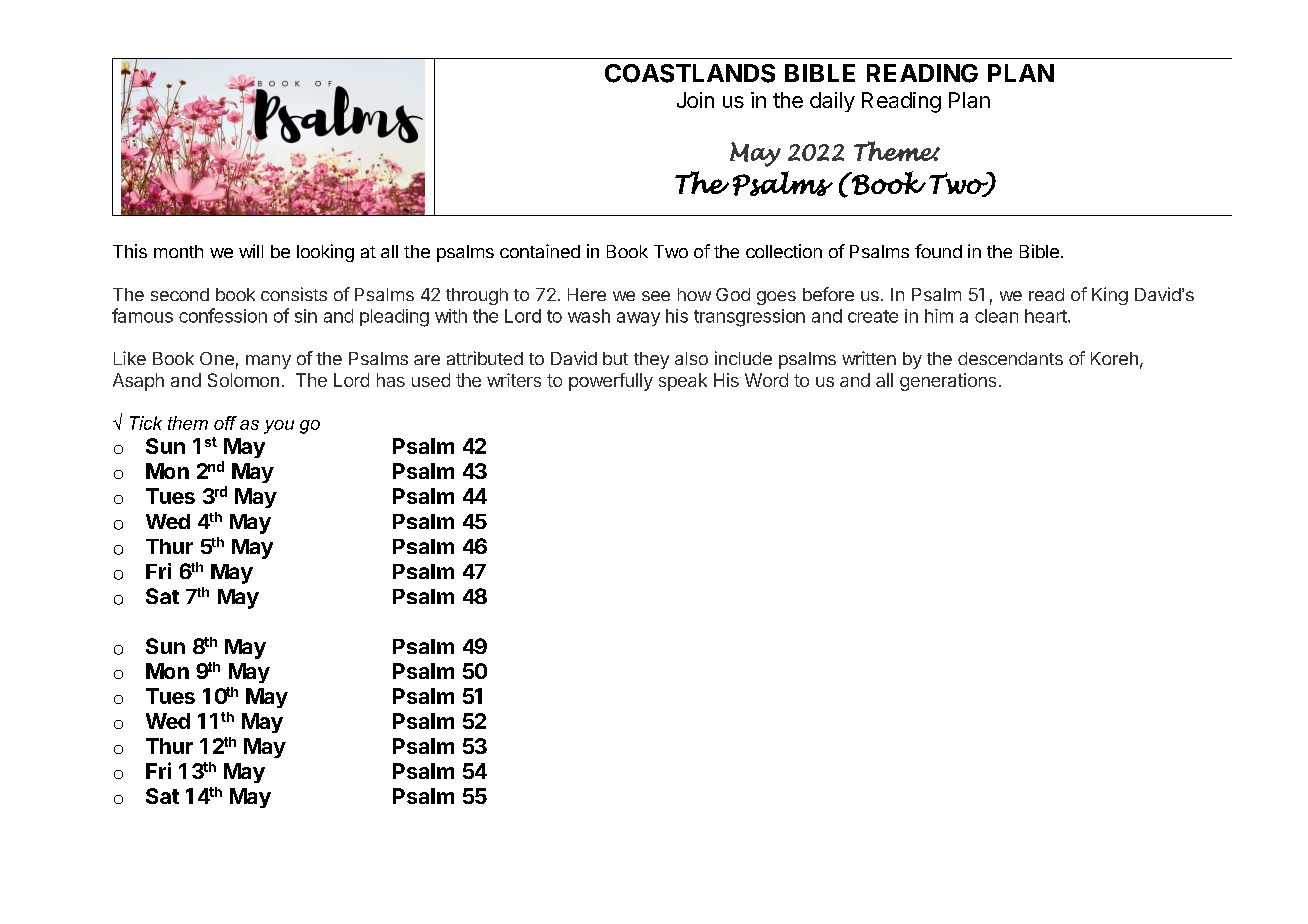 The image size is (1308, 924). Describe the element at coordinates (225, 423) in the page. I see `off` at that location.
